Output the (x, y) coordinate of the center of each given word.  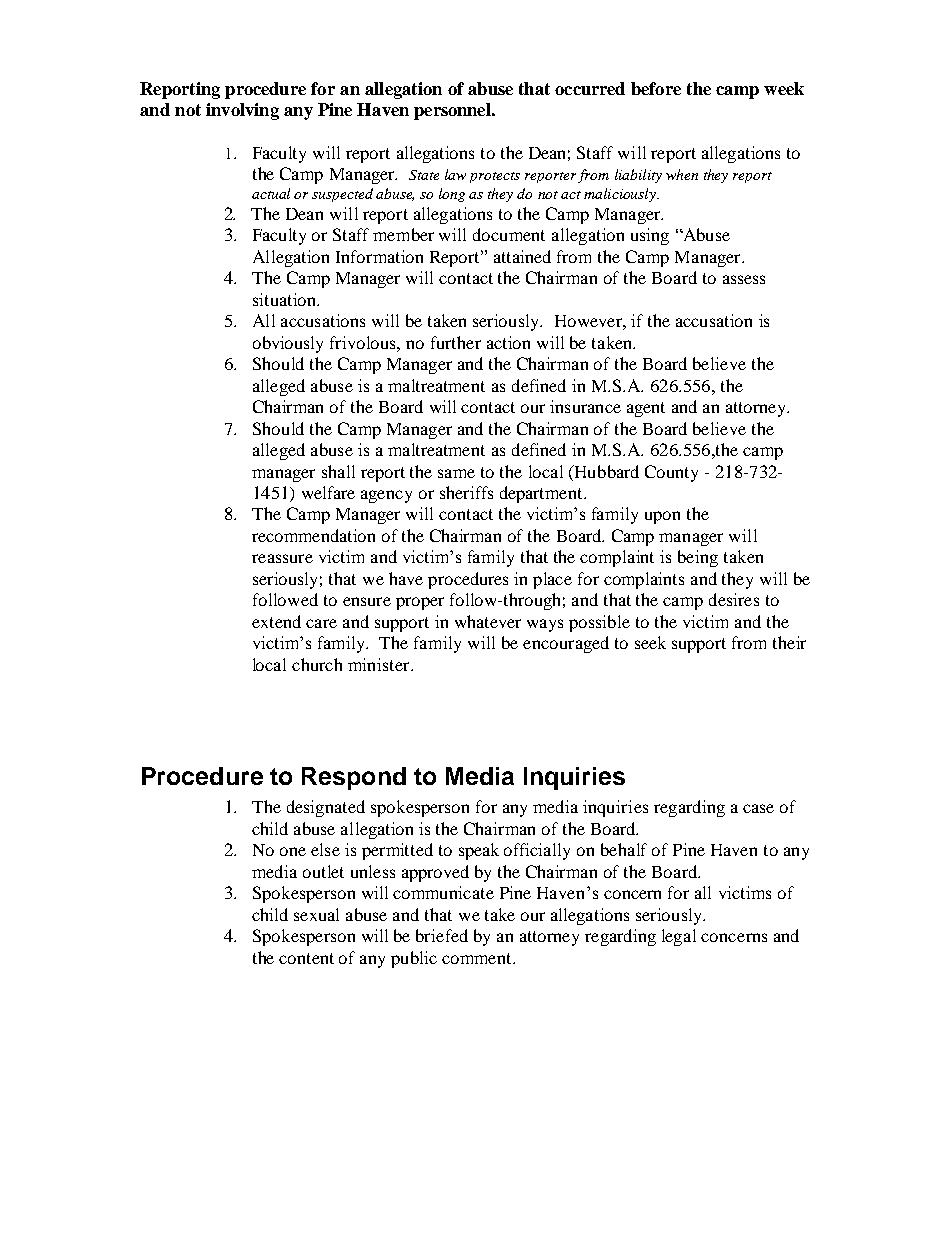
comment (478, 958)
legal (679, 937)
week (784, 88)
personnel (454, 111)
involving (242, 111)
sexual (316, 914)
